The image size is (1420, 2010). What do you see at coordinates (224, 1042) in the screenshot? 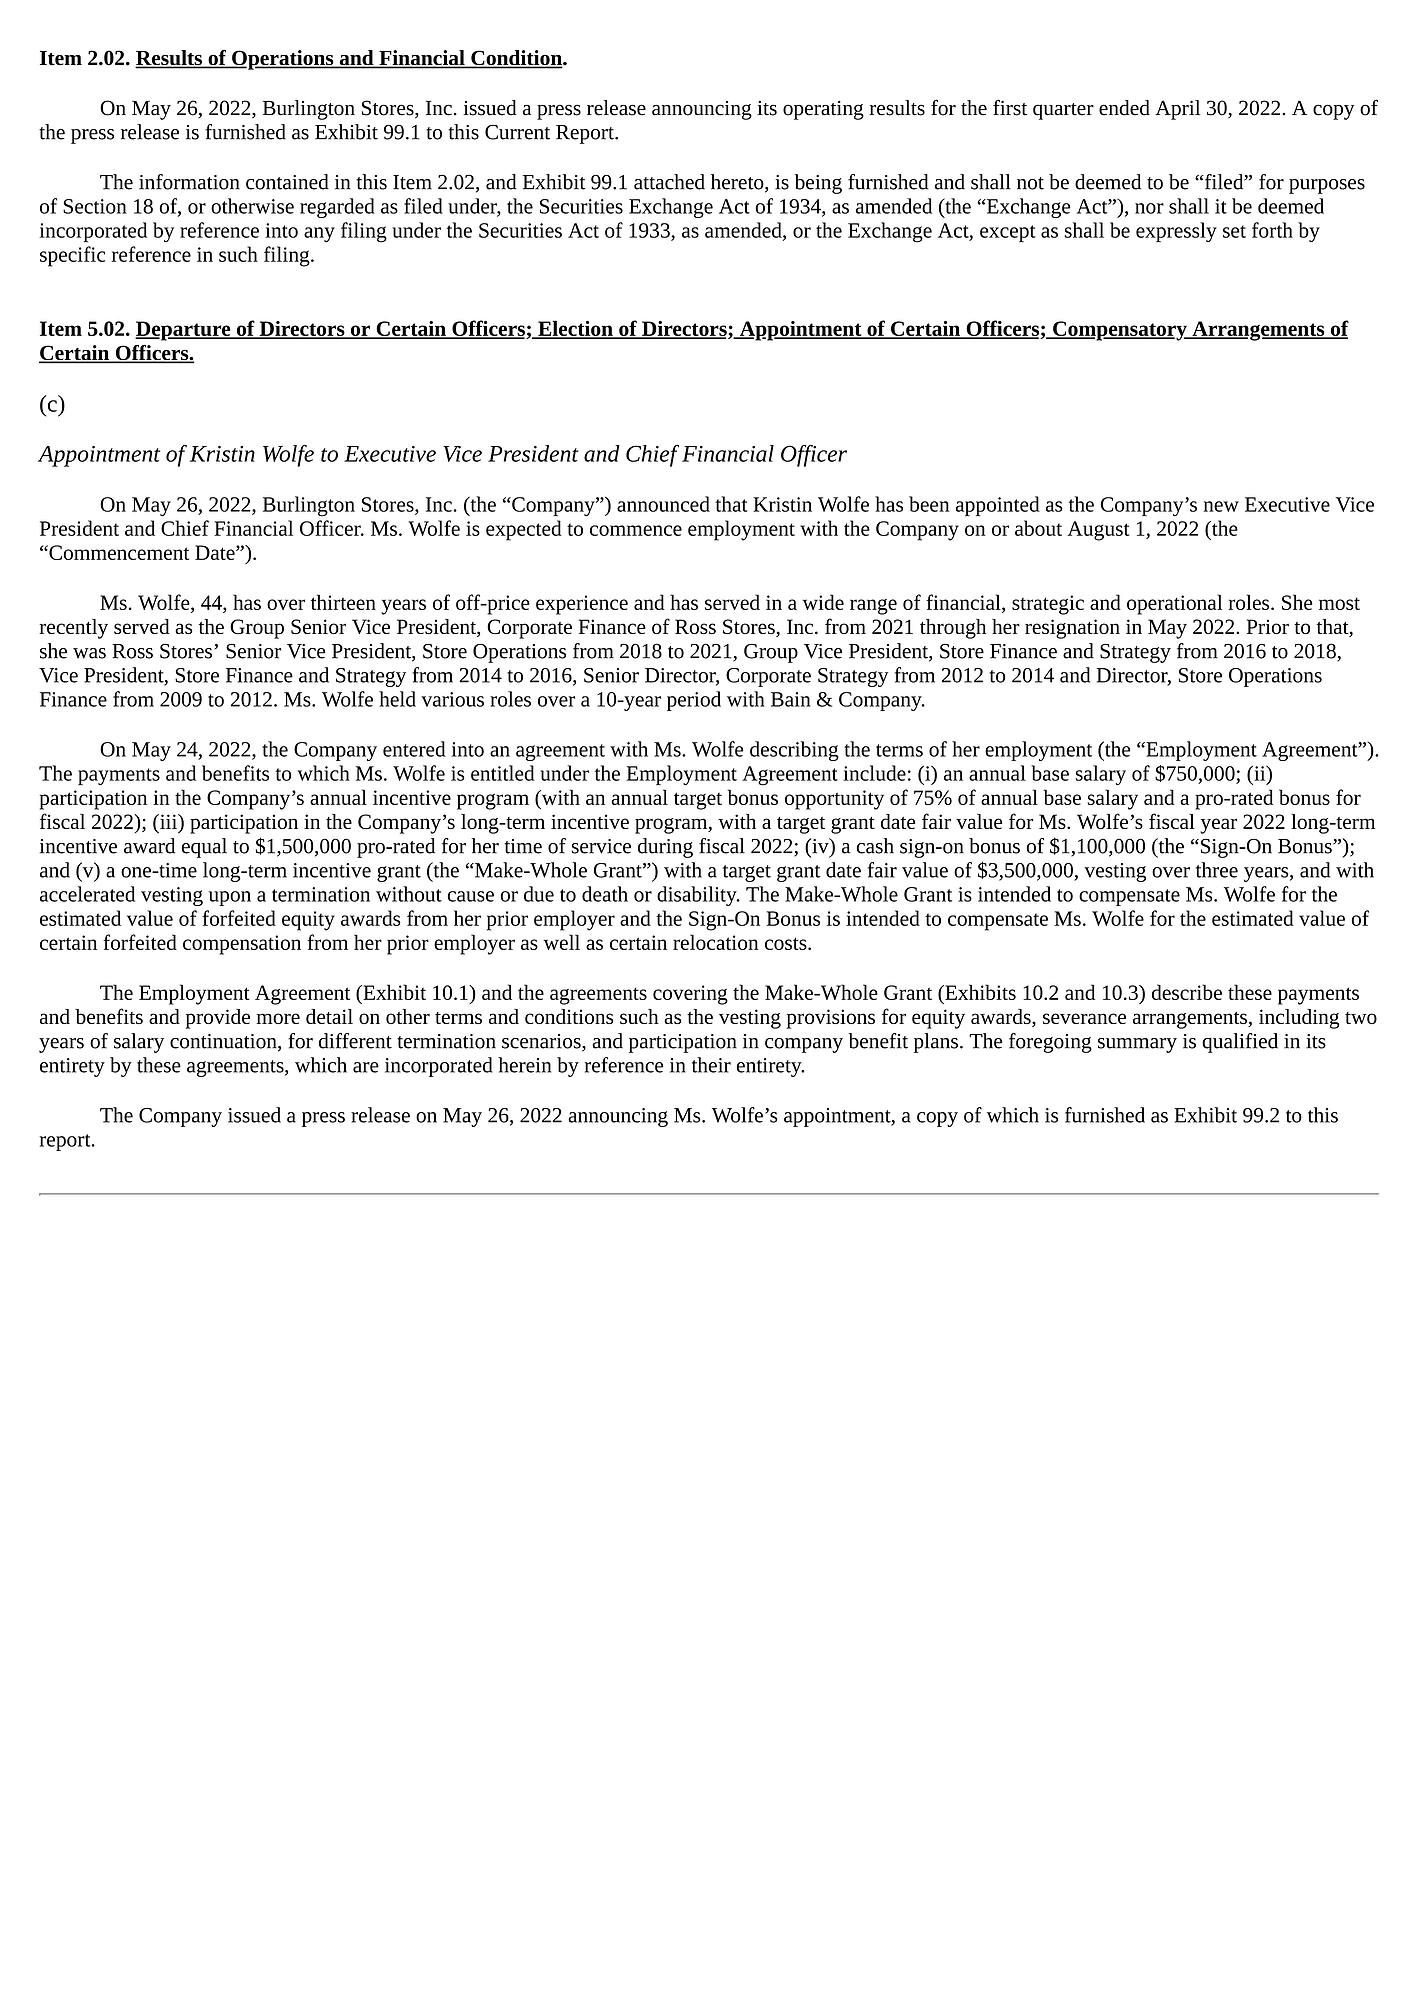
I see `continuation` at bounding box center [224, 1042].
